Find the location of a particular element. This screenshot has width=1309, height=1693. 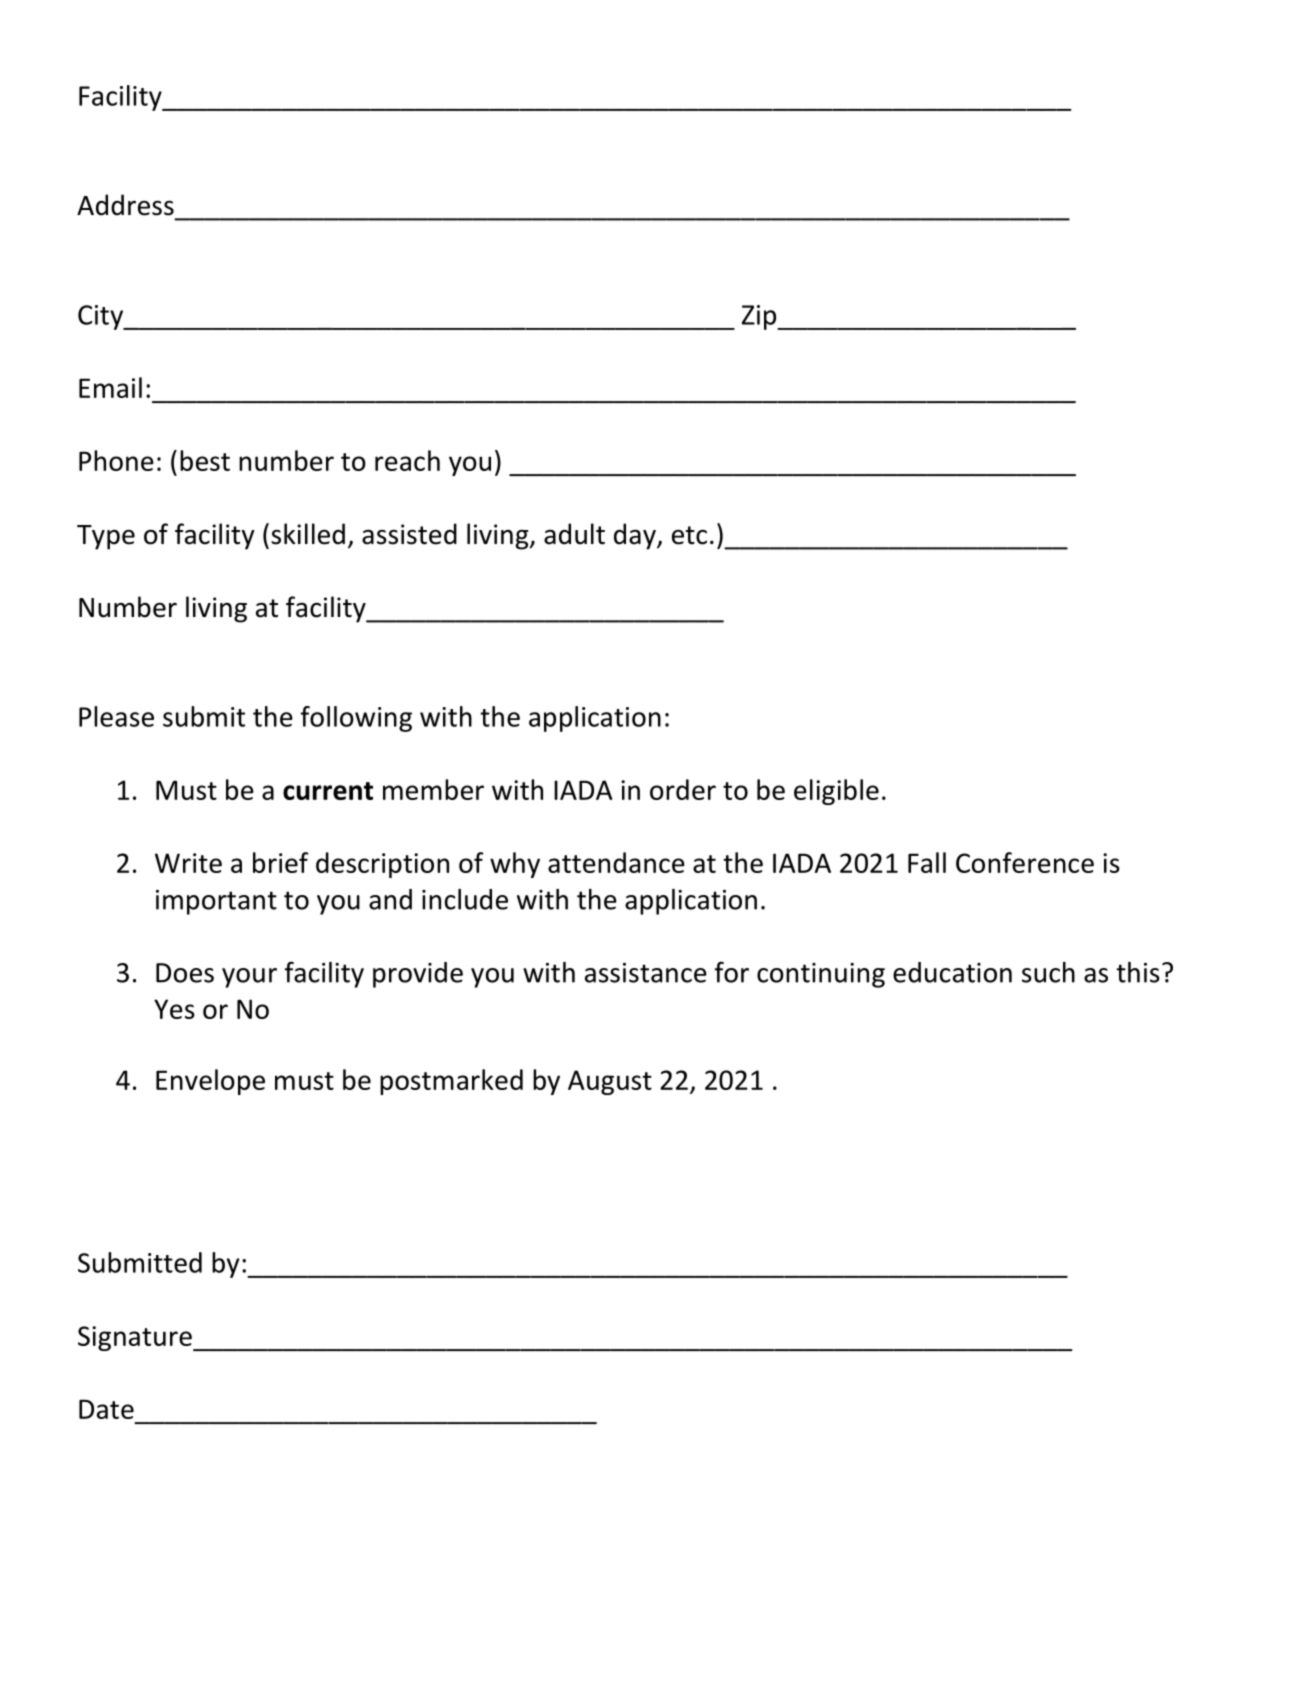

skilled is located at coordinates (308, 534).
